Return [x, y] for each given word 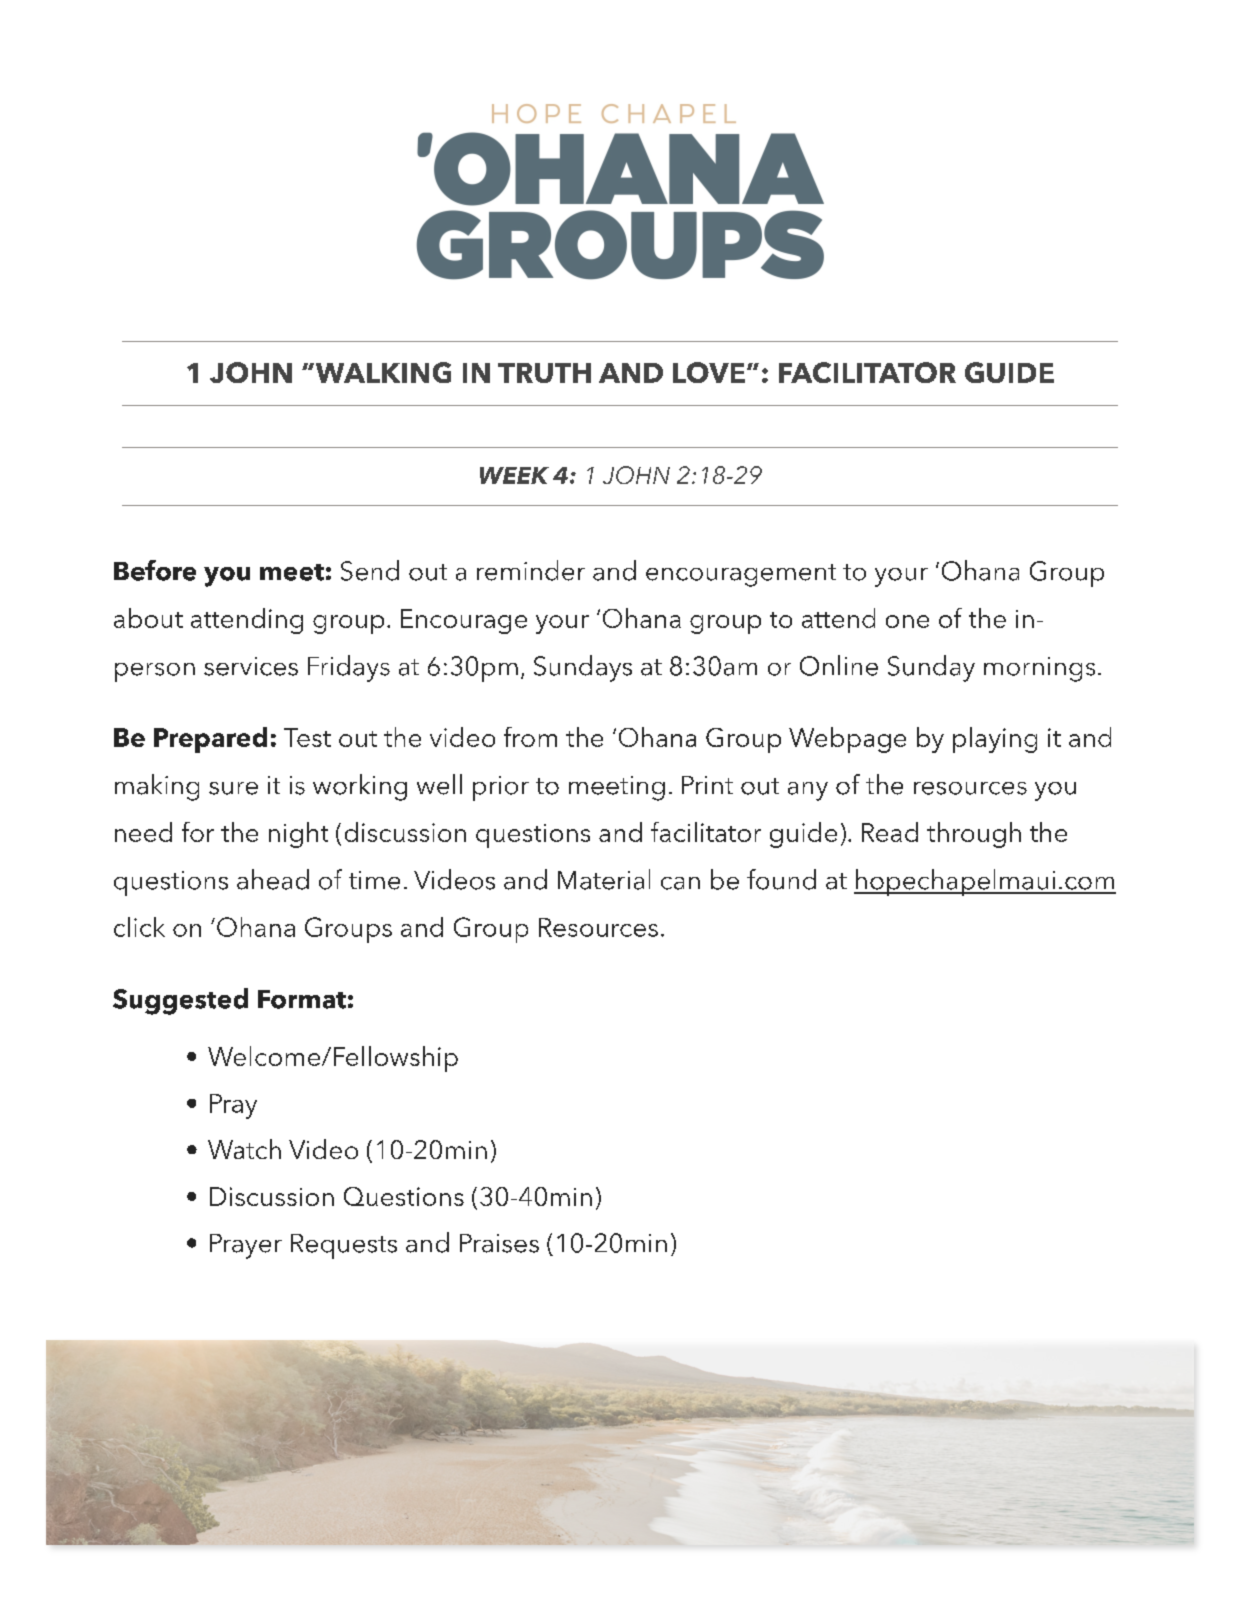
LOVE [709, 372]
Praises [499, 1243]
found [781, 879]
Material [604, 879]
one [907, 621]
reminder [531, 570]
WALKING [382, 372]
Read [890, 832]
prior [501, 788]
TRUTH [544, 373]
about [148, 618]
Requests [344, 1246]
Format [302, 999]
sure [233, 788]
